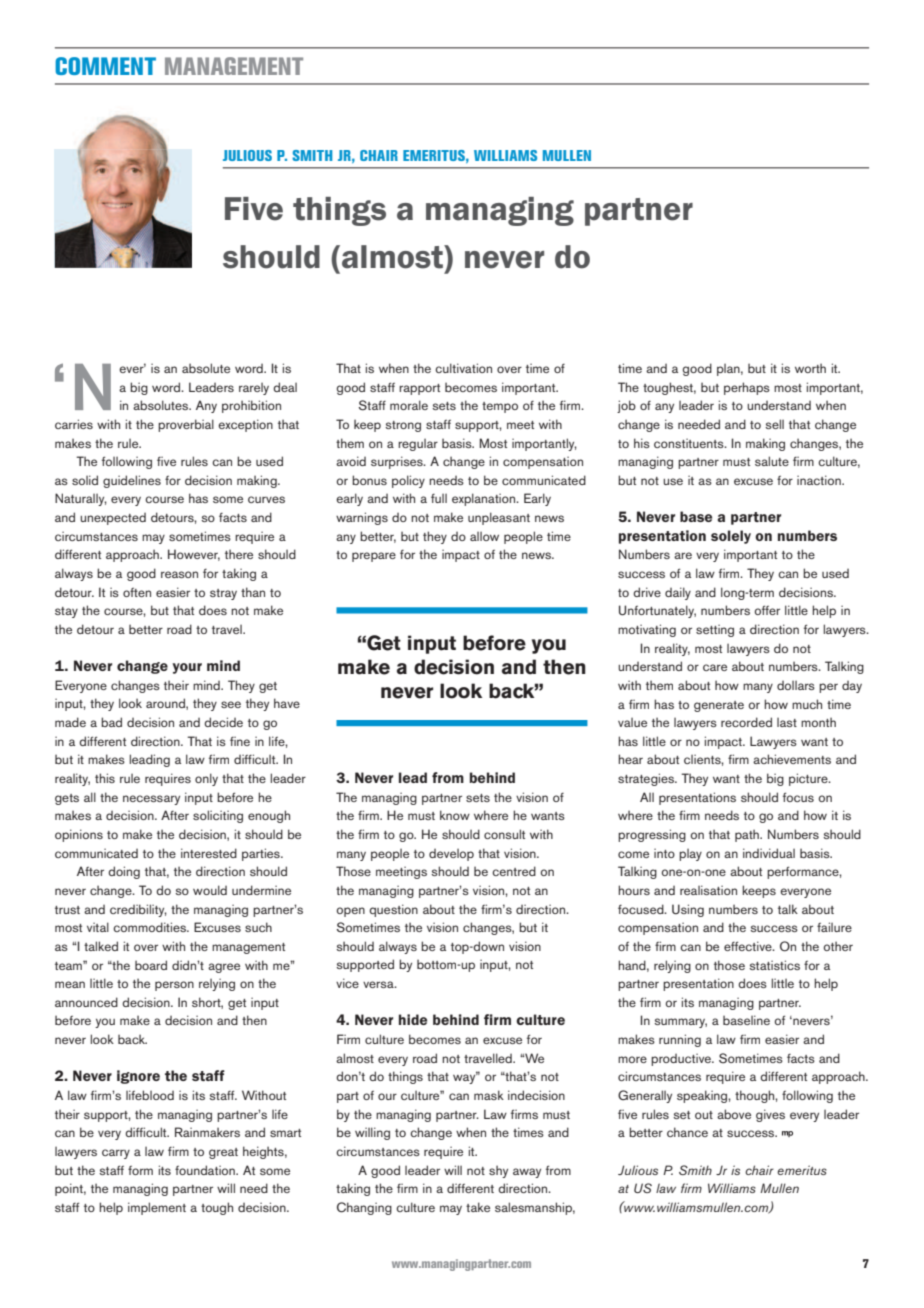 This screenshot has height=1308, width=924. What do you see at coordinates (105, 66) in the screenshot?
I see `COMMENT` at bounding box center [105, 66].
